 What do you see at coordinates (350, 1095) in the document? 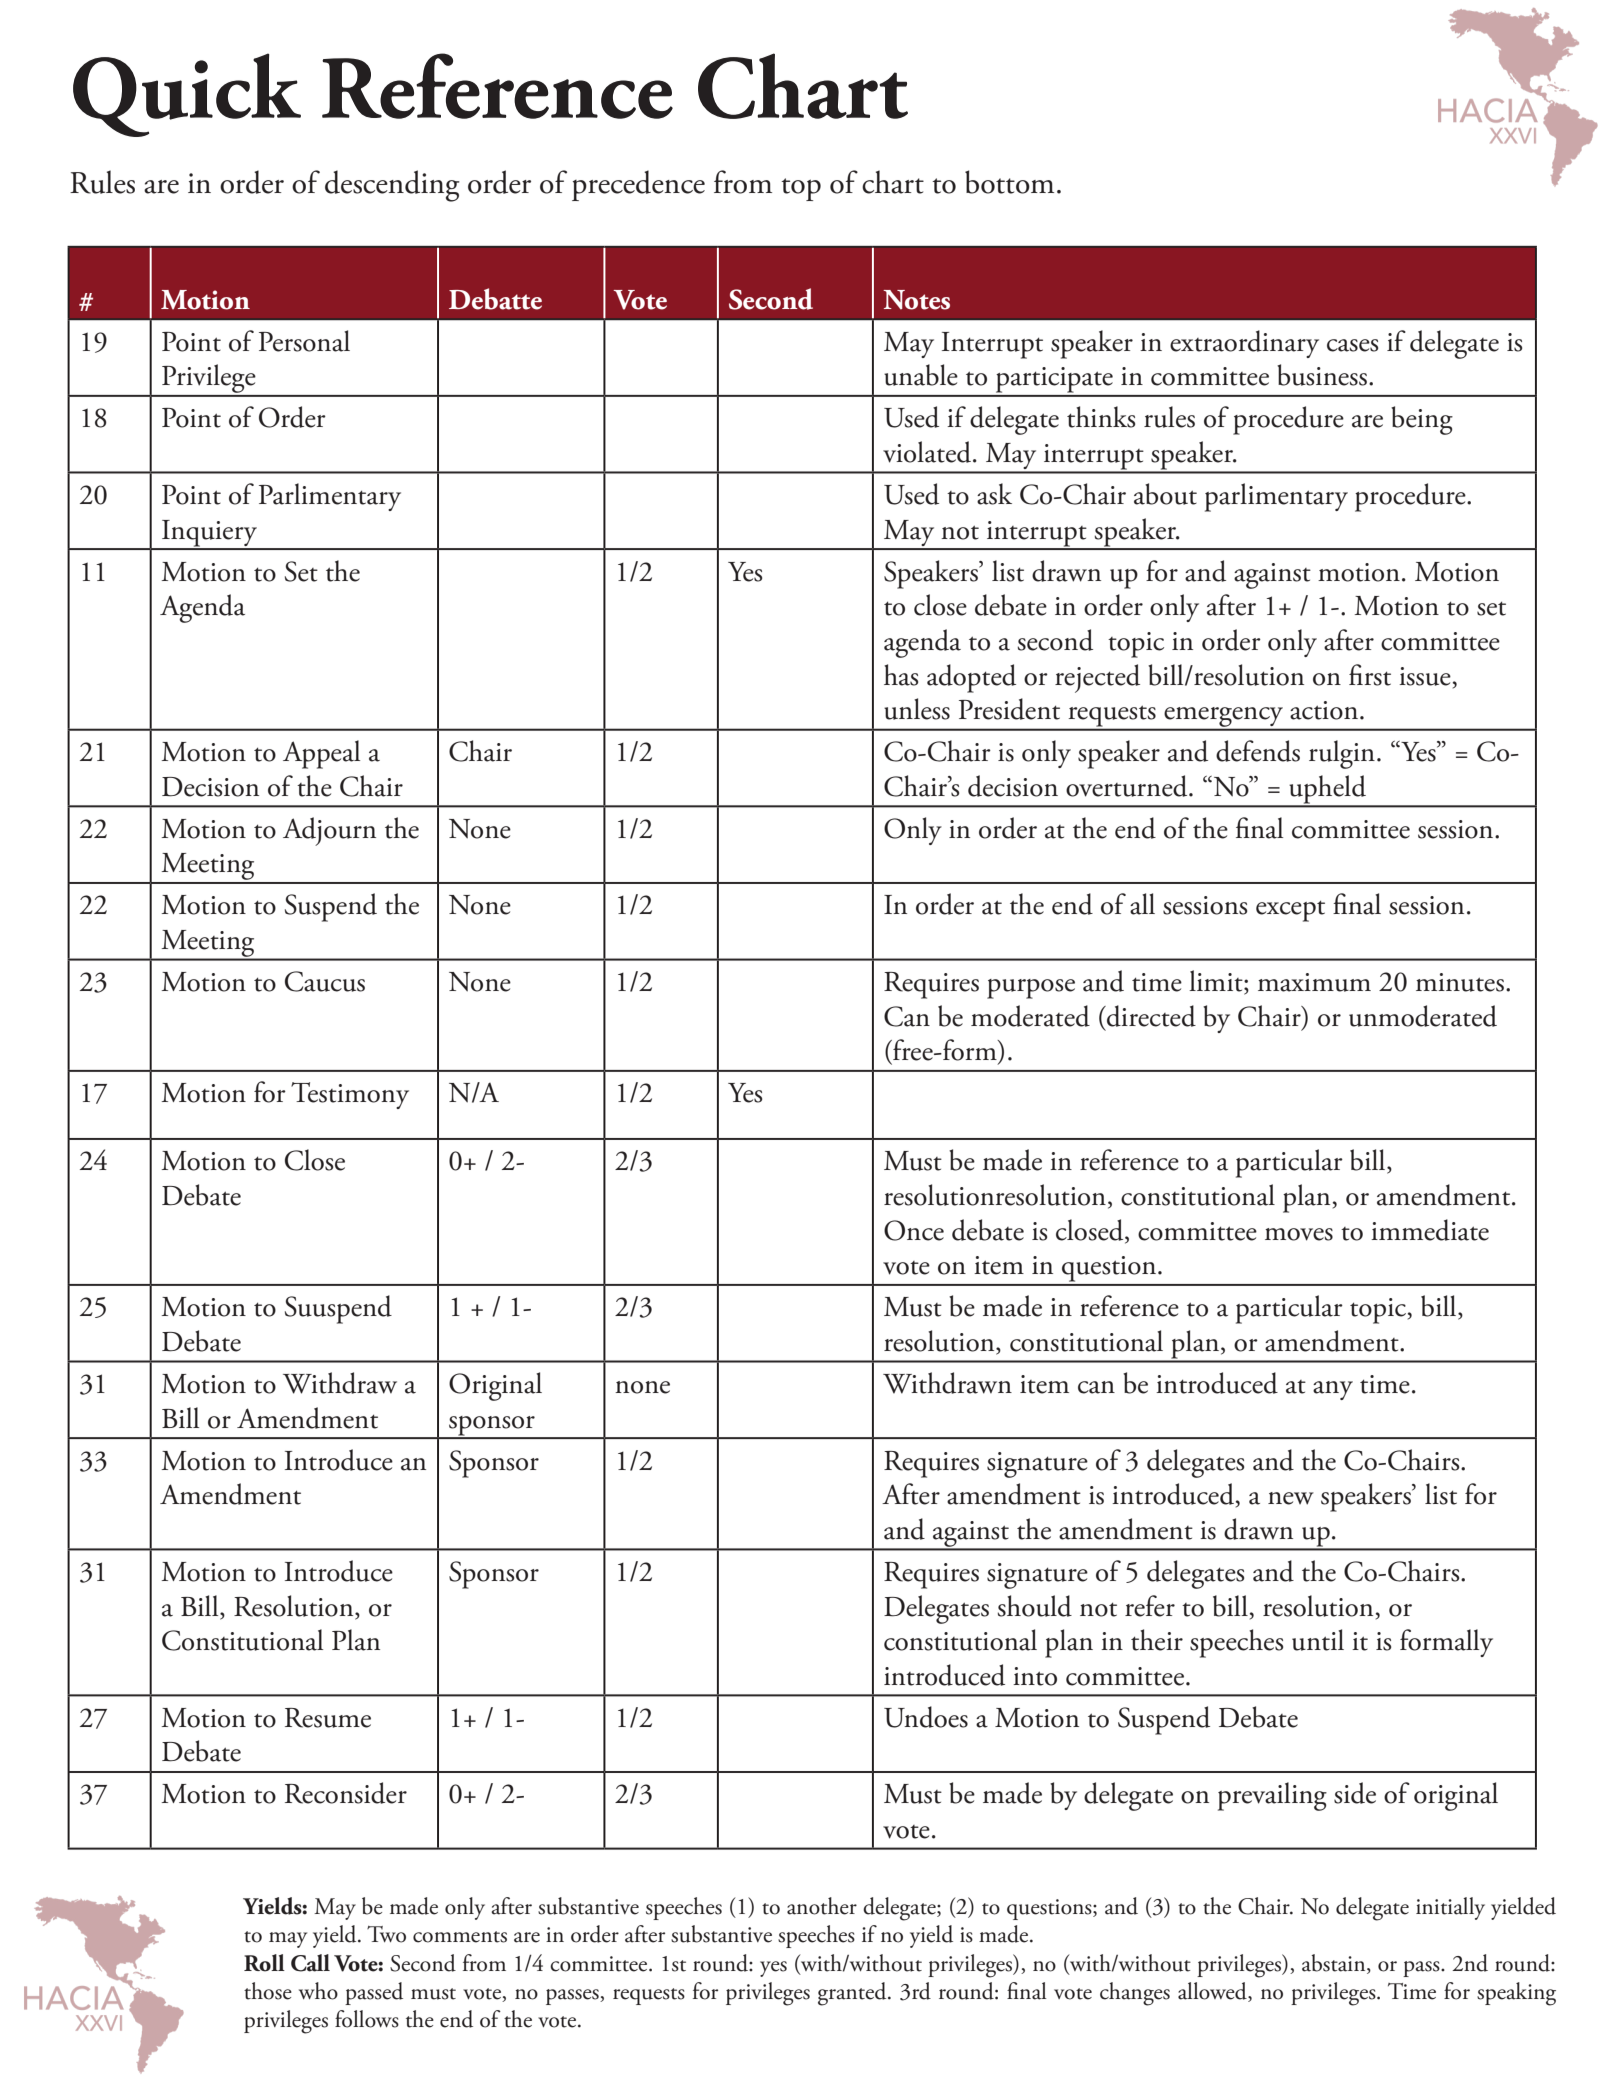
I see `Testimony` at bounding box center [350, 1095].
